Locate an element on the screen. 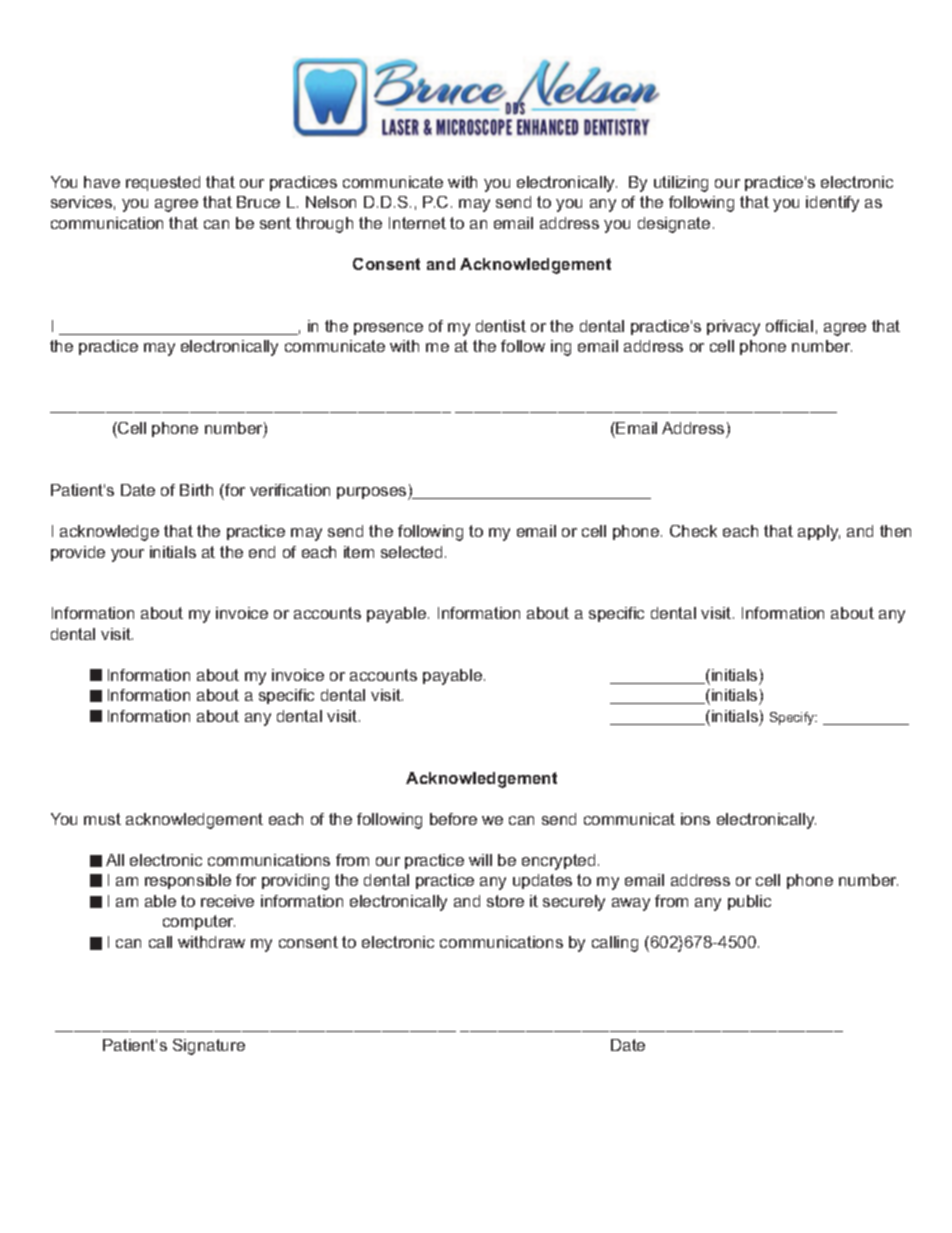 The width and height of the screenshot is (952, 1233). selected is located at coordinates (411, 552).
